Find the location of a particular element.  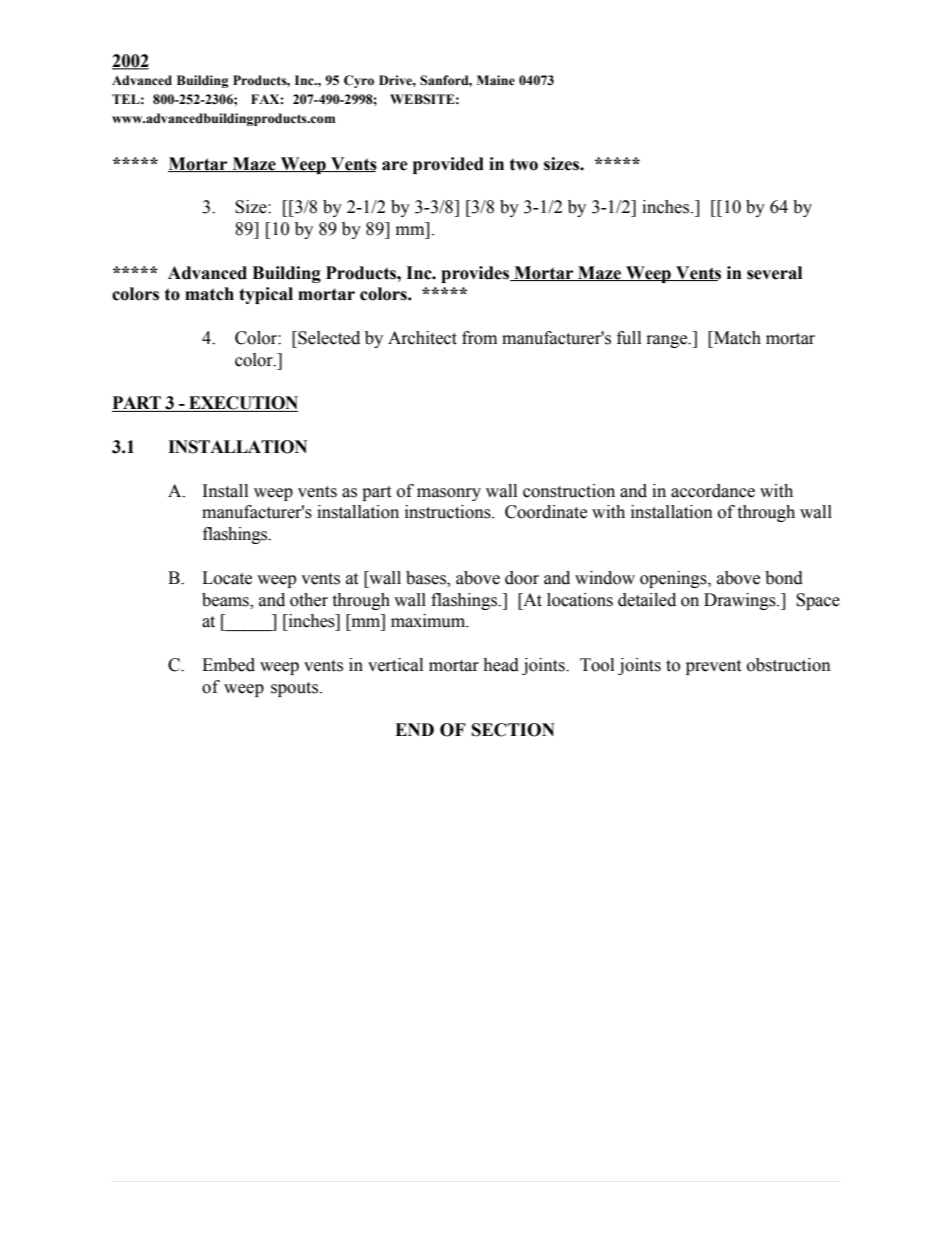

Maine is located at coordinates (496, 80).
